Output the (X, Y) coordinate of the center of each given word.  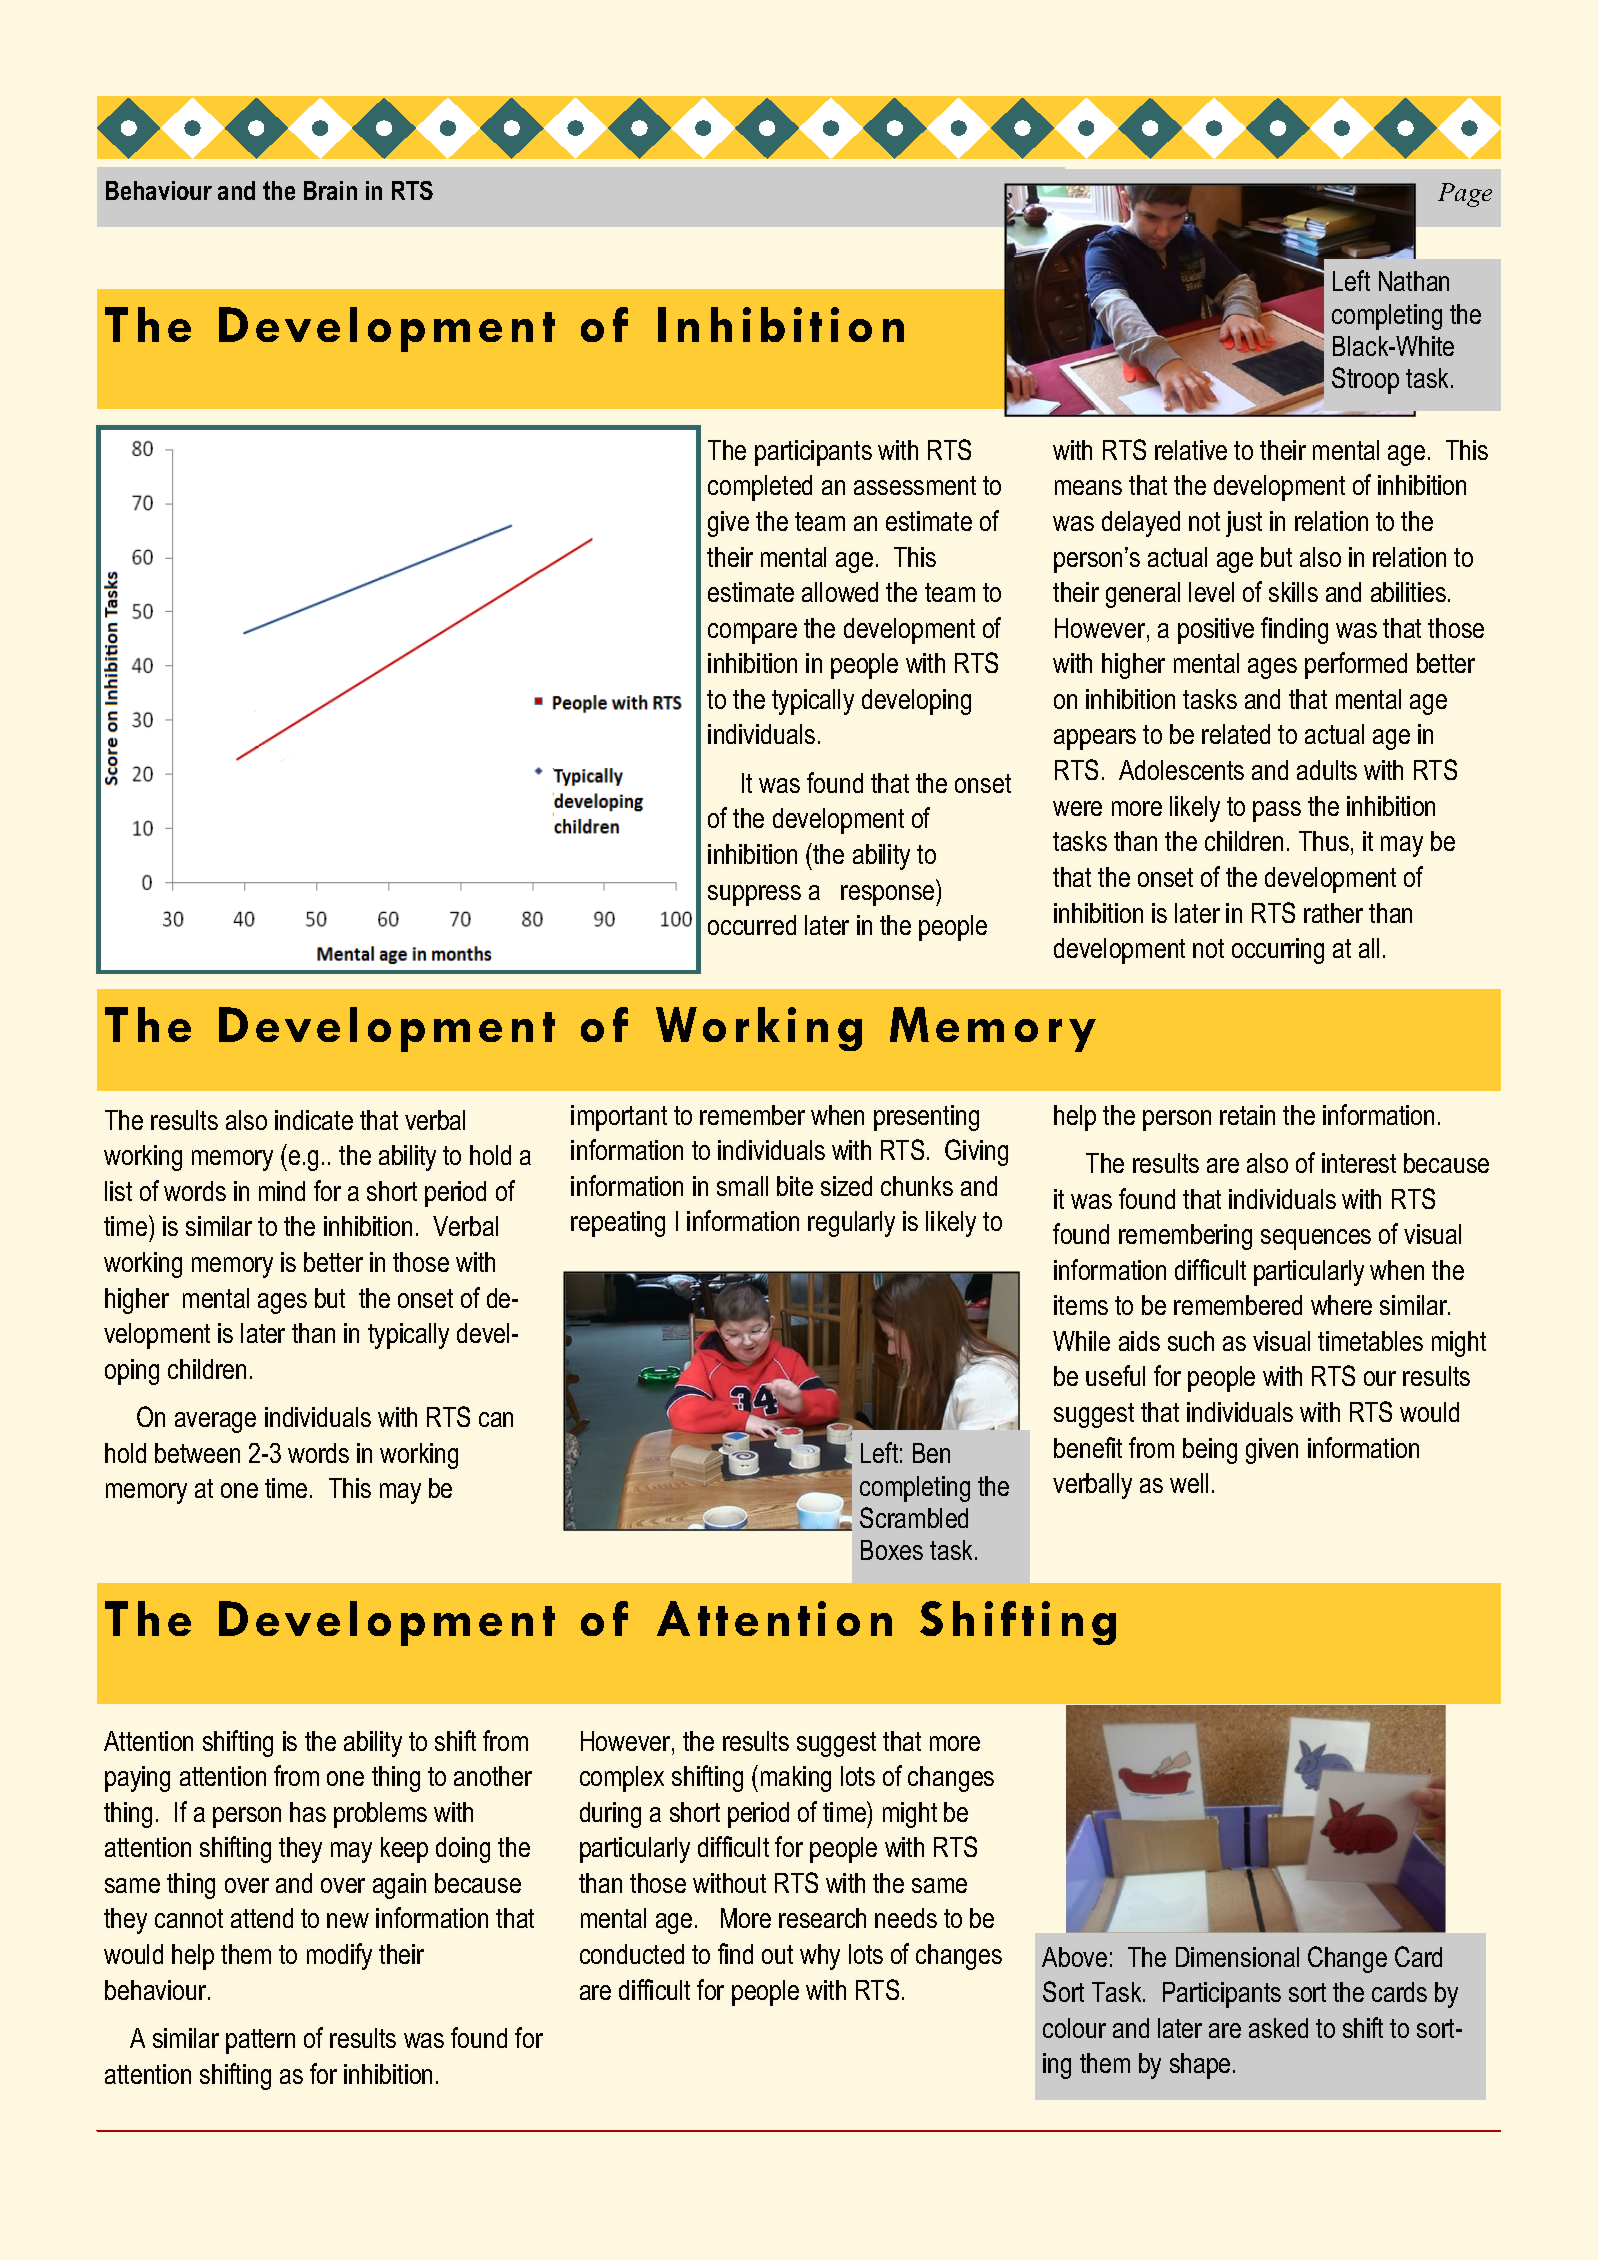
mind (282, 1191)
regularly (851, 1224)
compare (752, 633)
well (1189, 1483)
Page (1465, 195)
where (1341, 1305)
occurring (1278, 951)
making (796, 1779)
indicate (314, 1120)
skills (1293, 592)
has (308, 1812)
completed (760, 488)
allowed (840, 592)
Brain (330, 190)
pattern (260, 2041)
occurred (752, 925)
